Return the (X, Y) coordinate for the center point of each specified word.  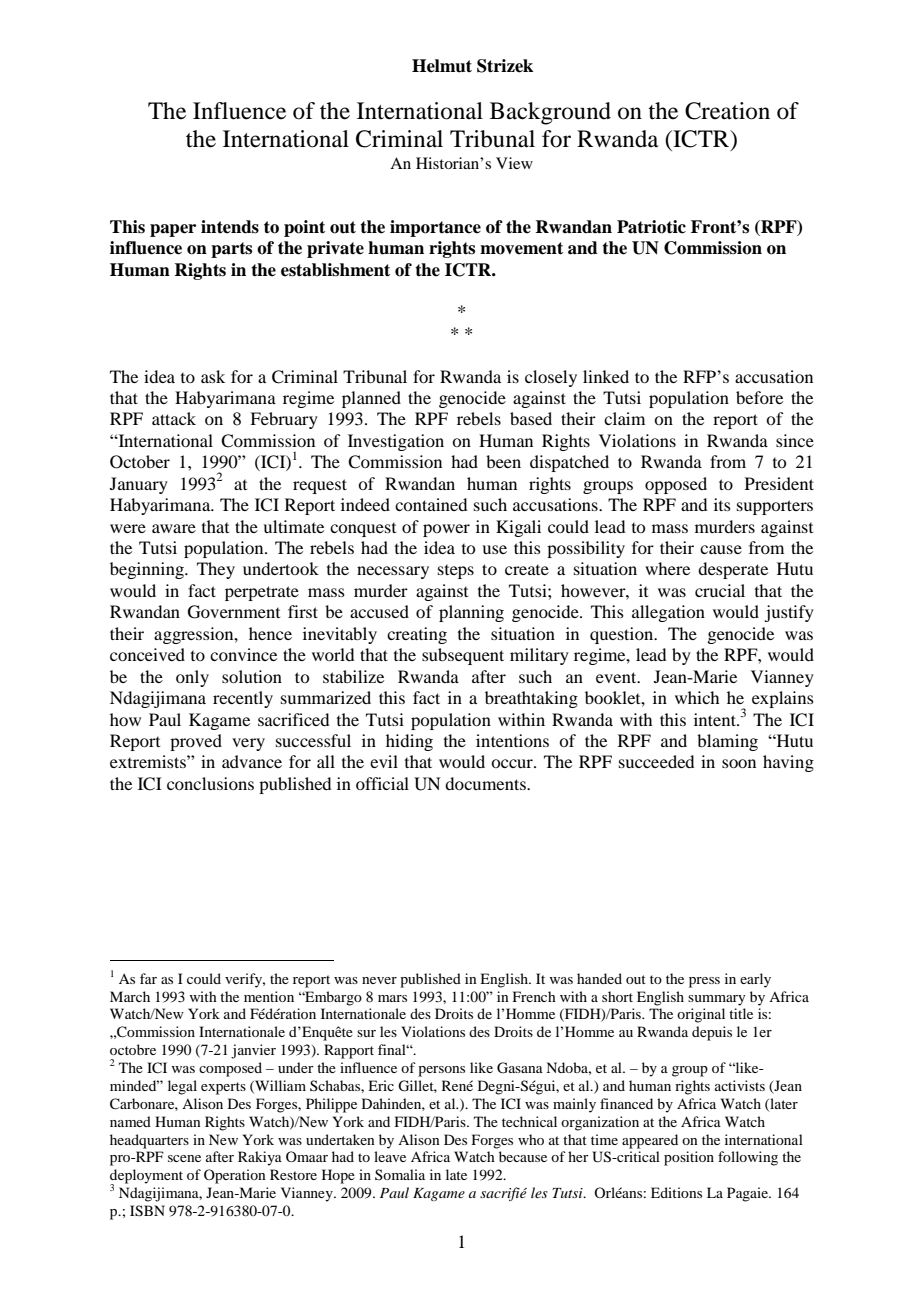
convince (243, 654)
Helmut (442, 66)
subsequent (463, 656)
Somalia (400, 1174)
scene (184, 1158)
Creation (727, 111)
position (689, 1158)
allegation (668, 613)
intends (230, 227)
